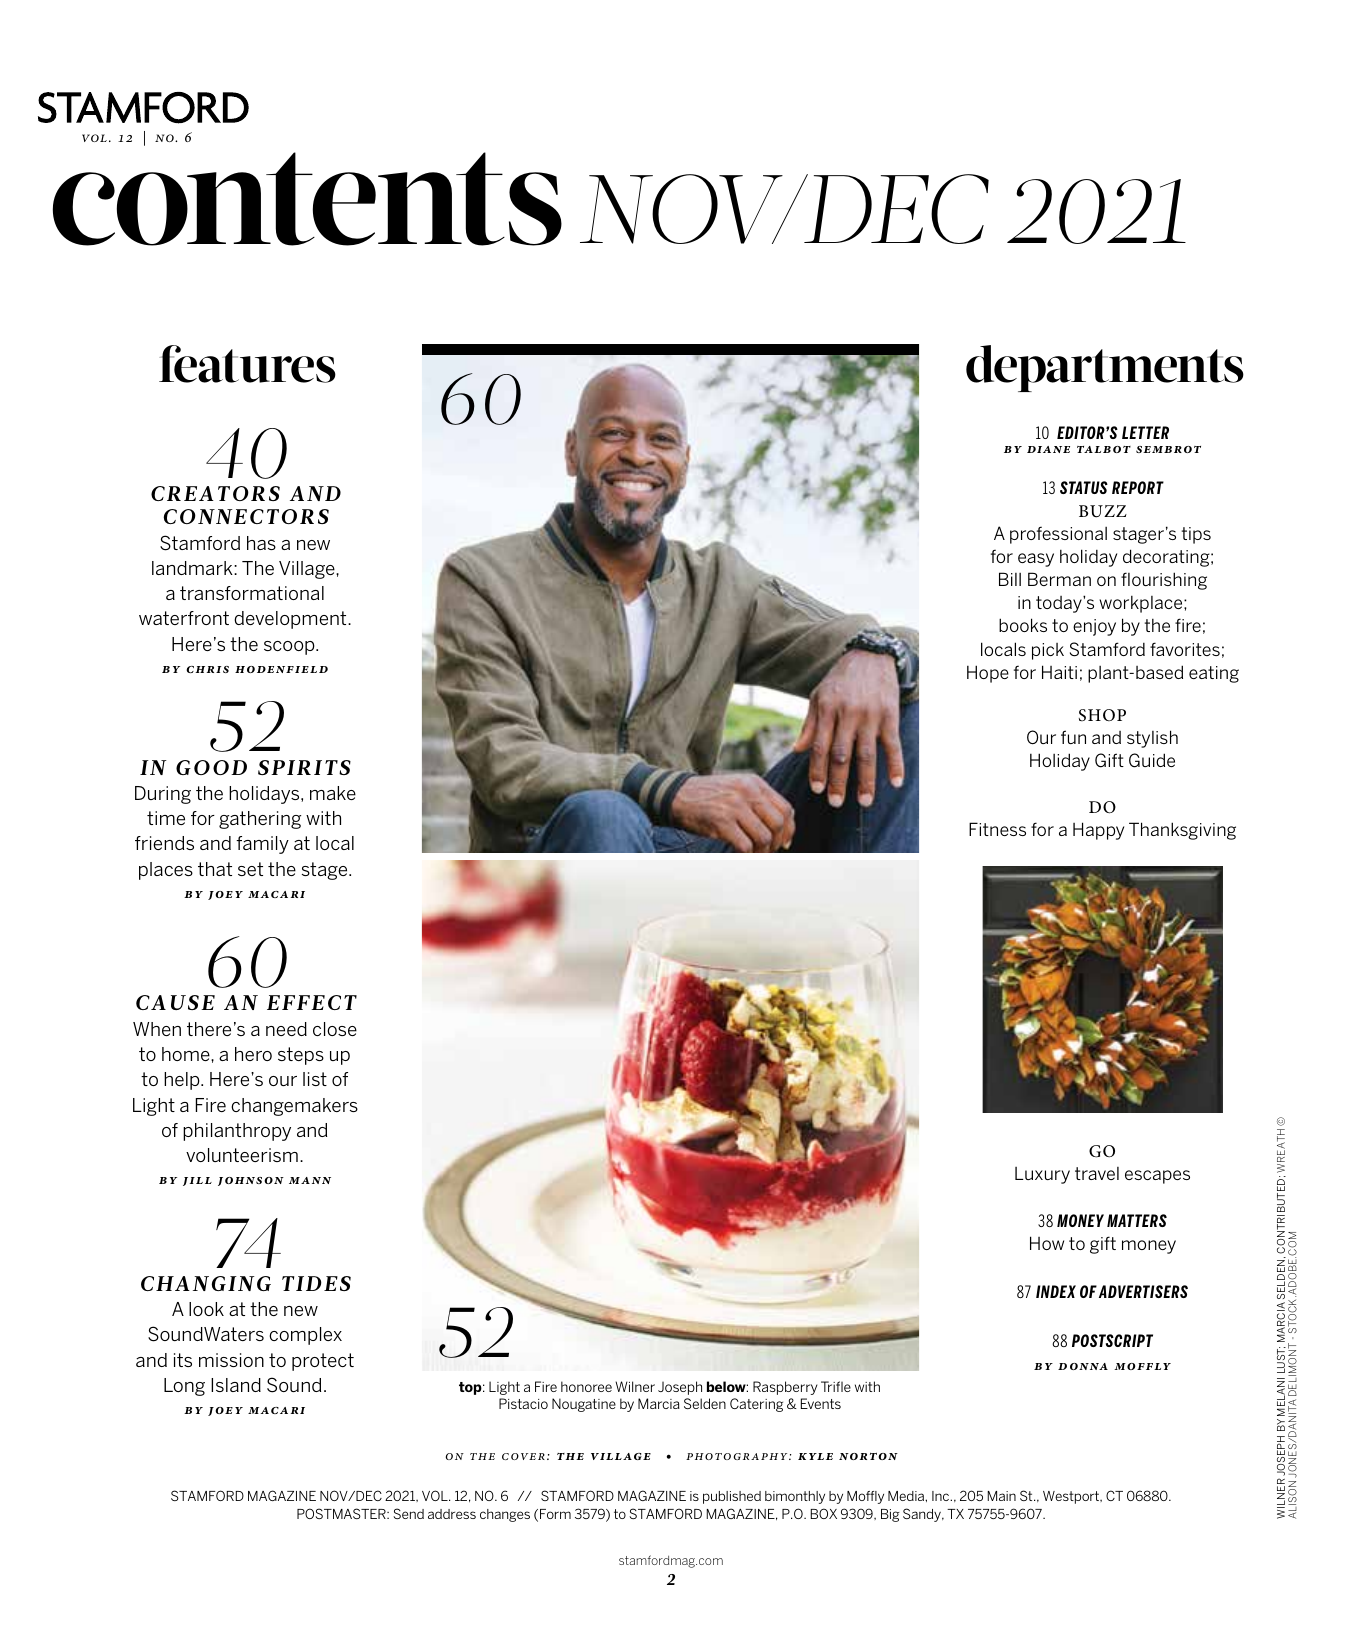 The height and width of the screenshot is (1649, 1365). I want to click on POSTMASTER, so click(342, 1513).
